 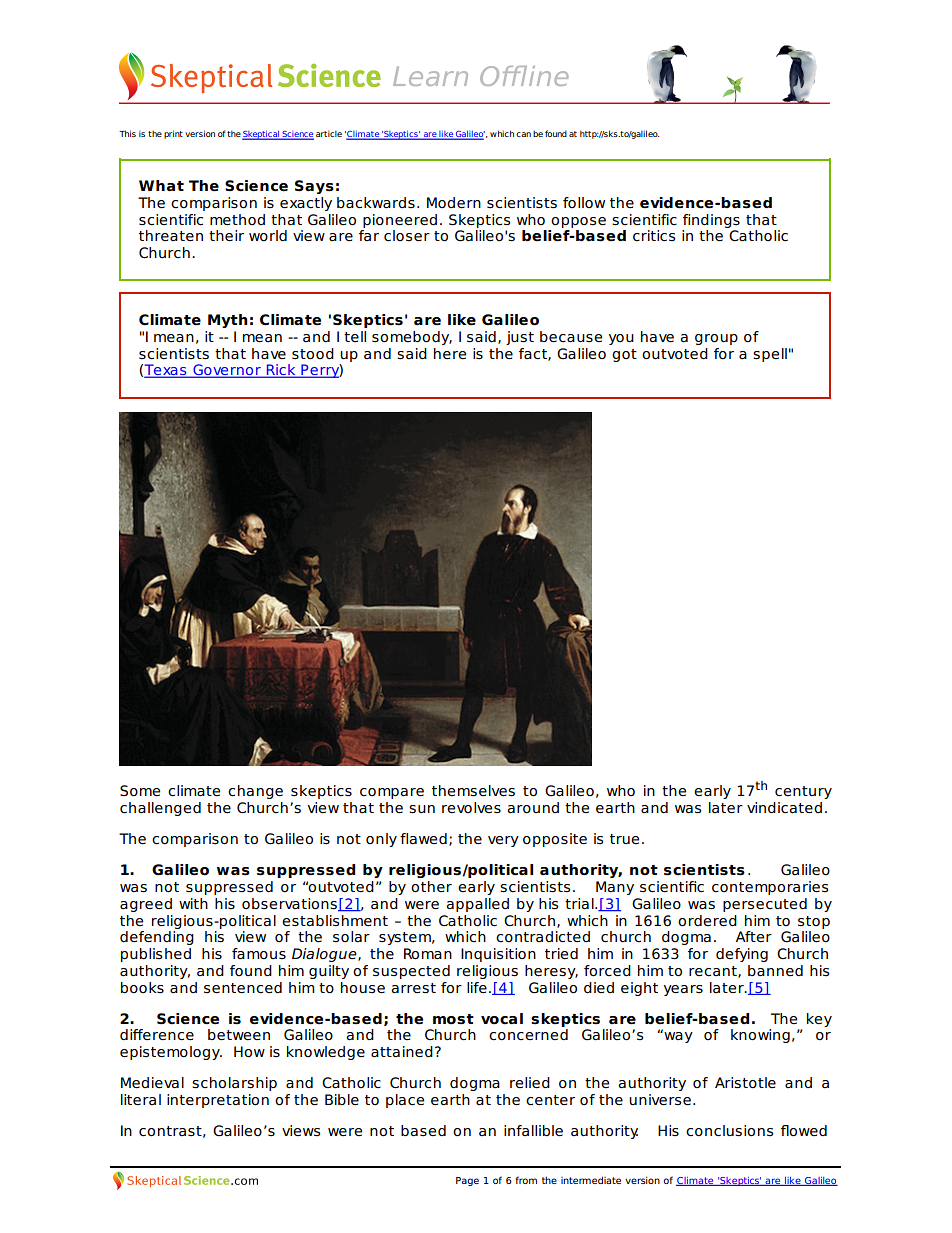 What do you see at coordinates (160, 809) in the page?
I see `challenged` at bounding box center [160, 809].
